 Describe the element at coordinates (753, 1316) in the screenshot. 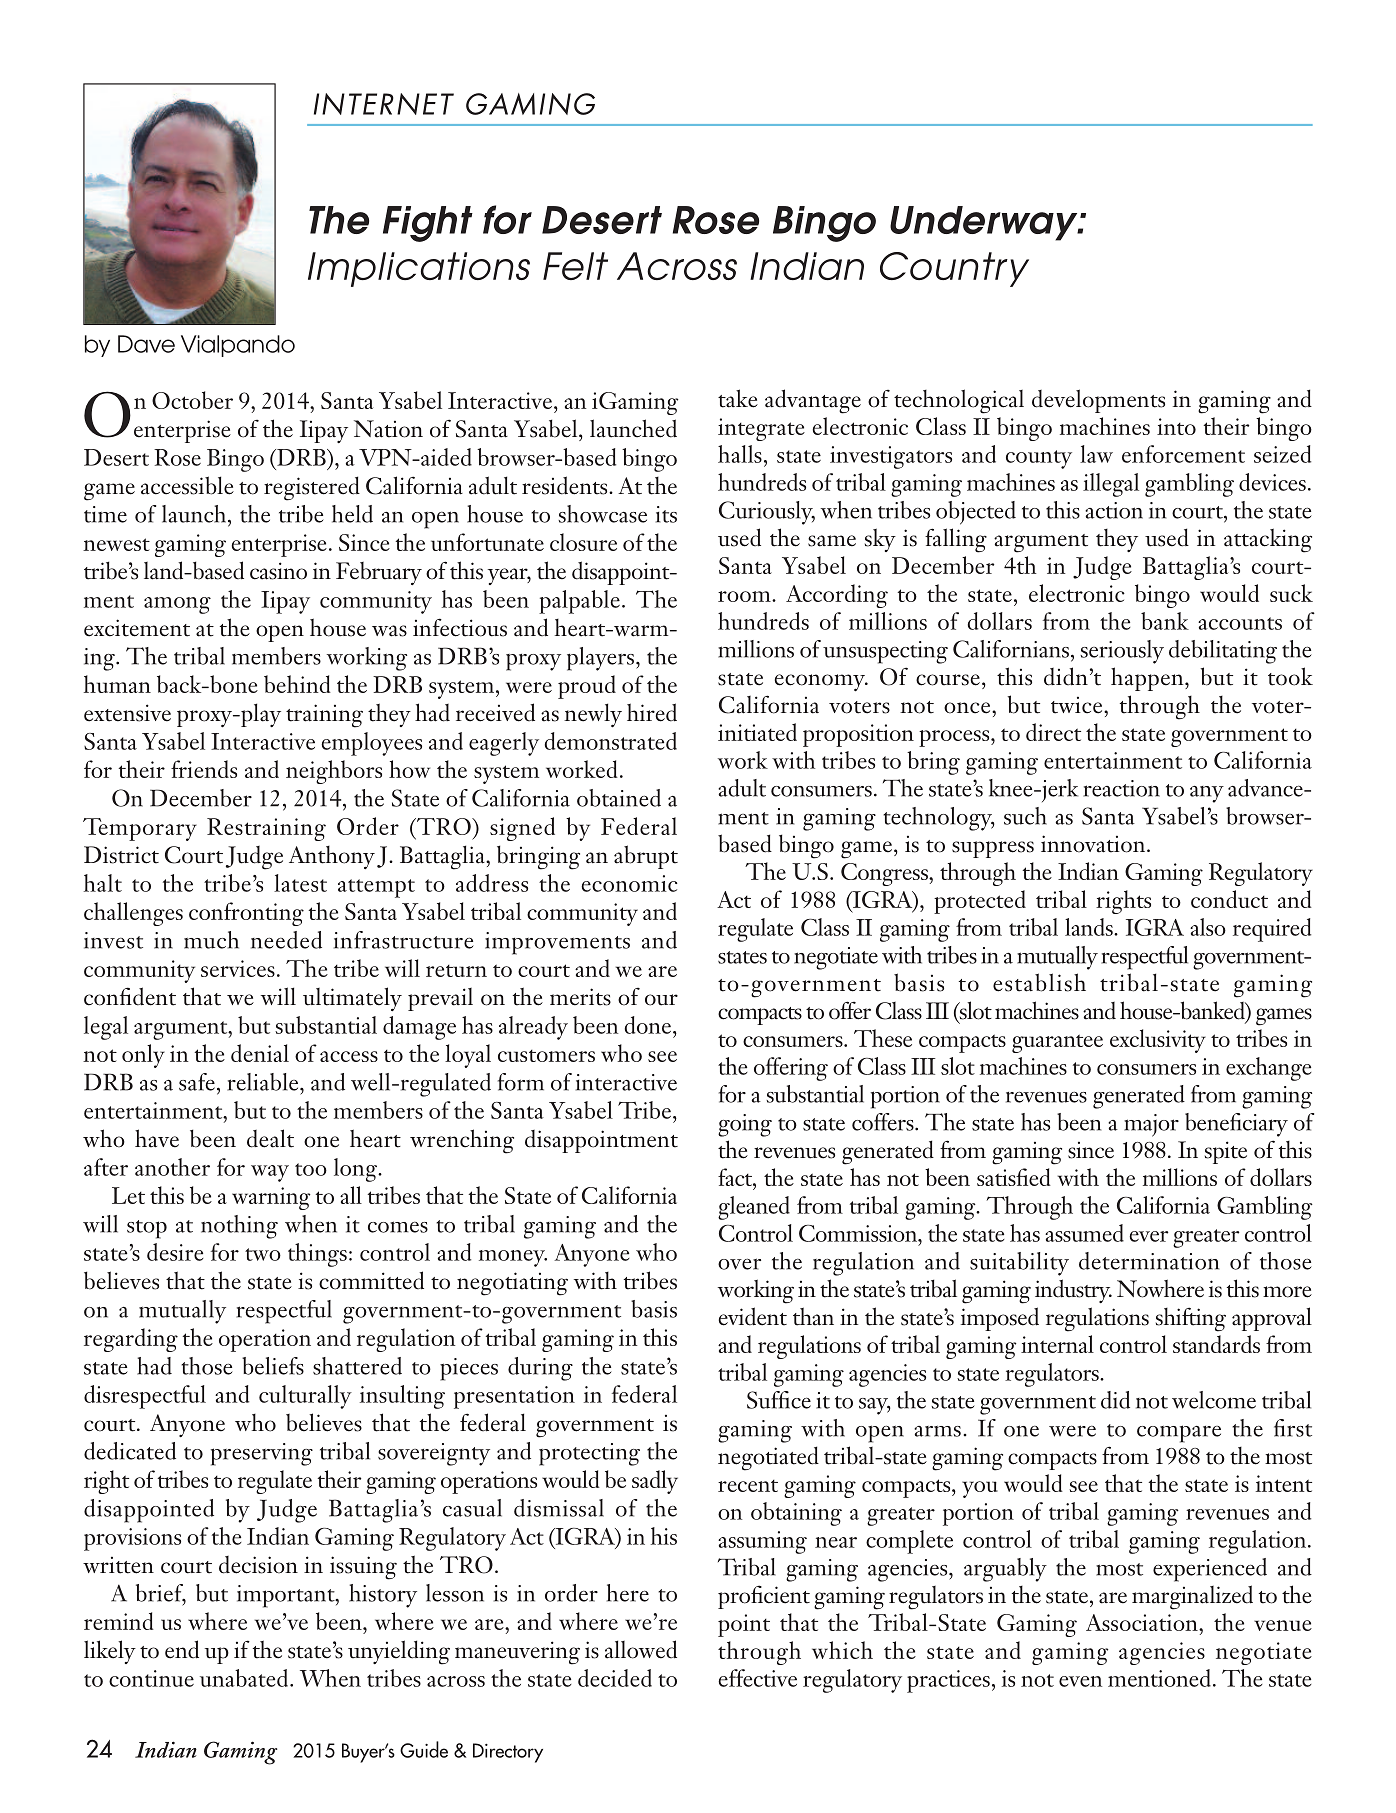

I see `evident` at that location.
